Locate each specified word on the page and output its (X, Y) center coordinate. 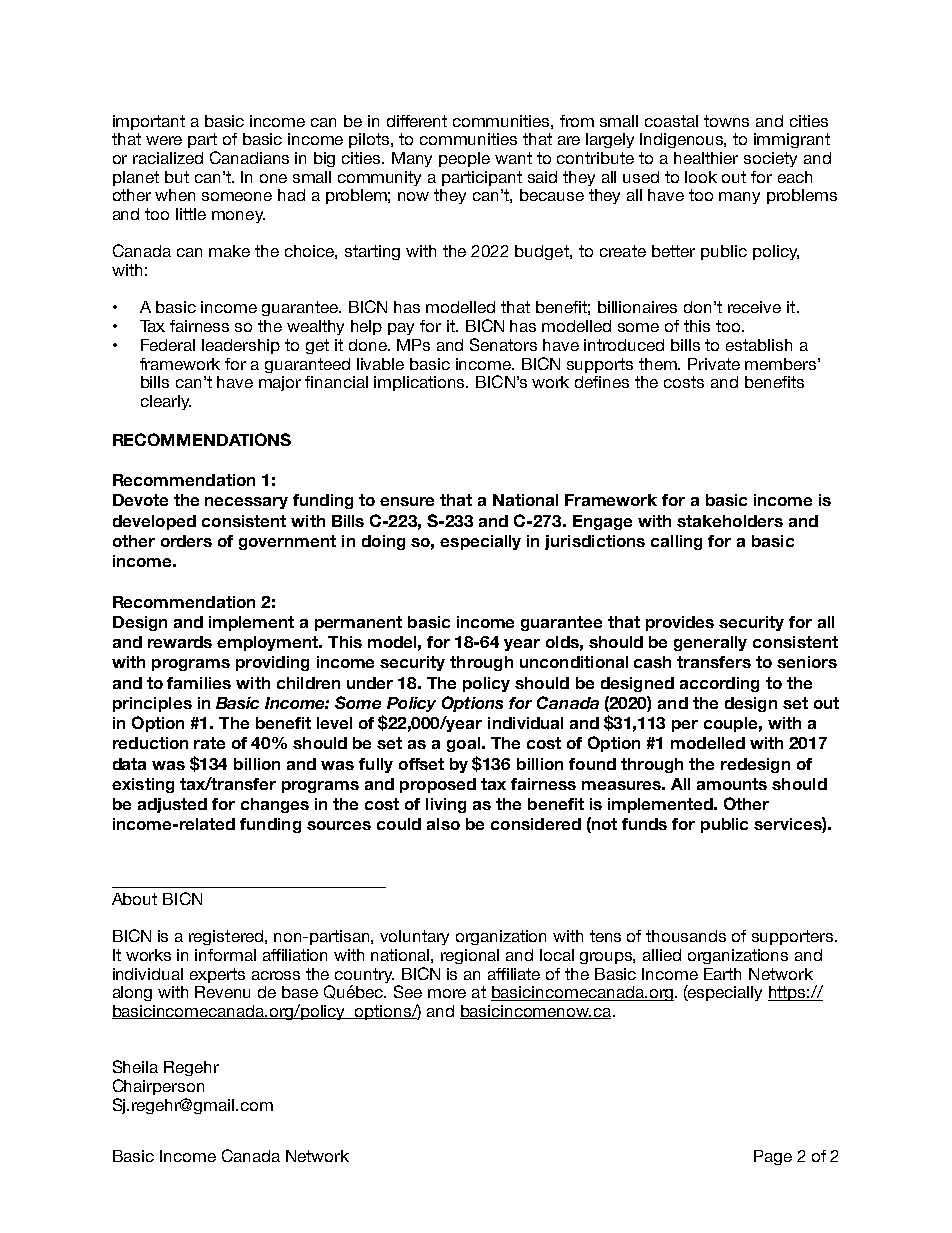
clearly (166, 402)
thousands (686, 936)
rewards (180, 642)
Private (714, 364)
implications (421, 383)
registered (227, 937)
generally (710, 643)
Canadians (249, 157)
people (464, 159)
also (443, 824)
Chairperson (158, 1087)
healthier (706, 158)
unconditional (574, 662)
